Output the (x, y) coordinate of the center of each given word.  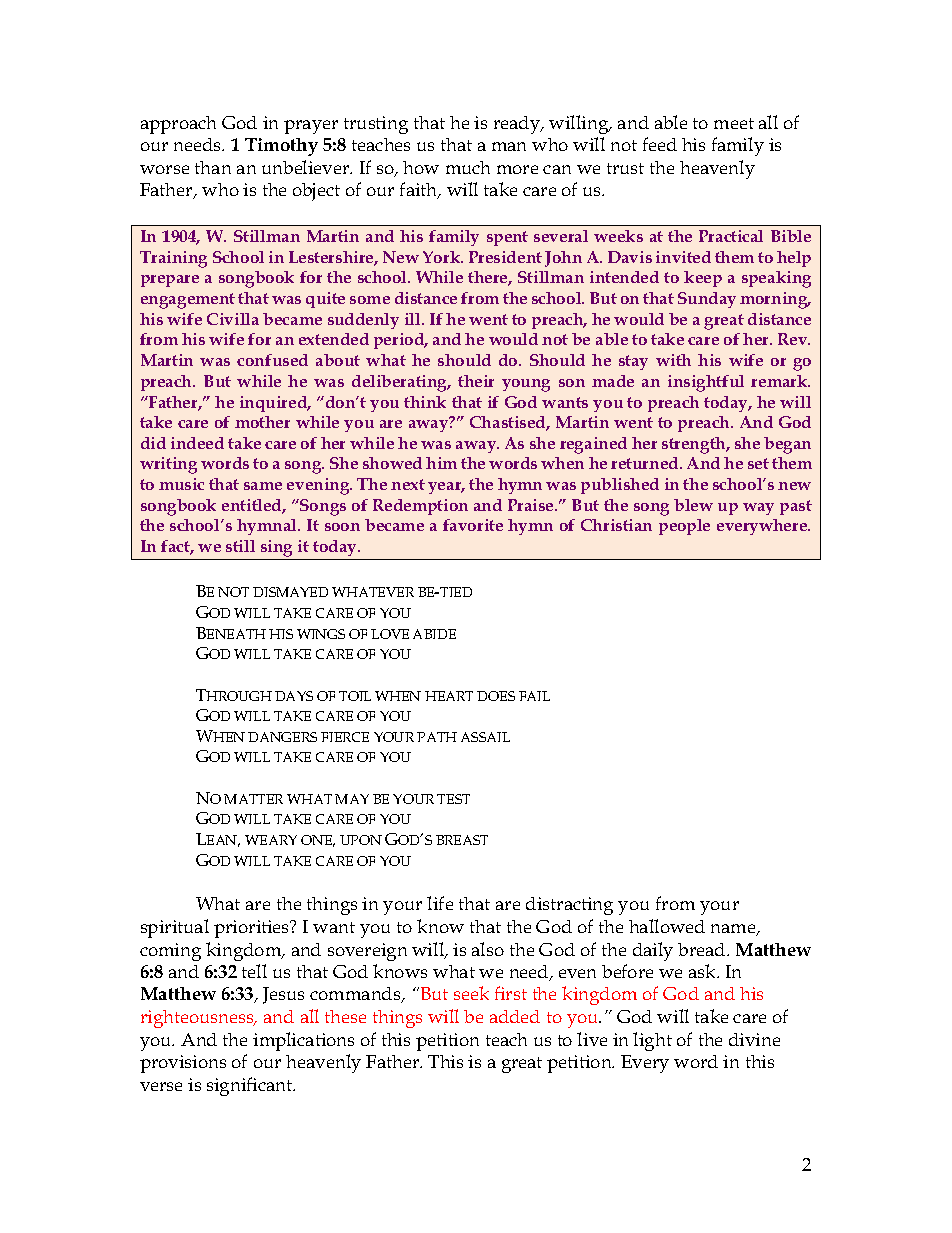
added (515, 1016)
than (213, 167)
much (468, 167)
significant (251, 1086)
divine (754, 1039)
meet (734, 123)
